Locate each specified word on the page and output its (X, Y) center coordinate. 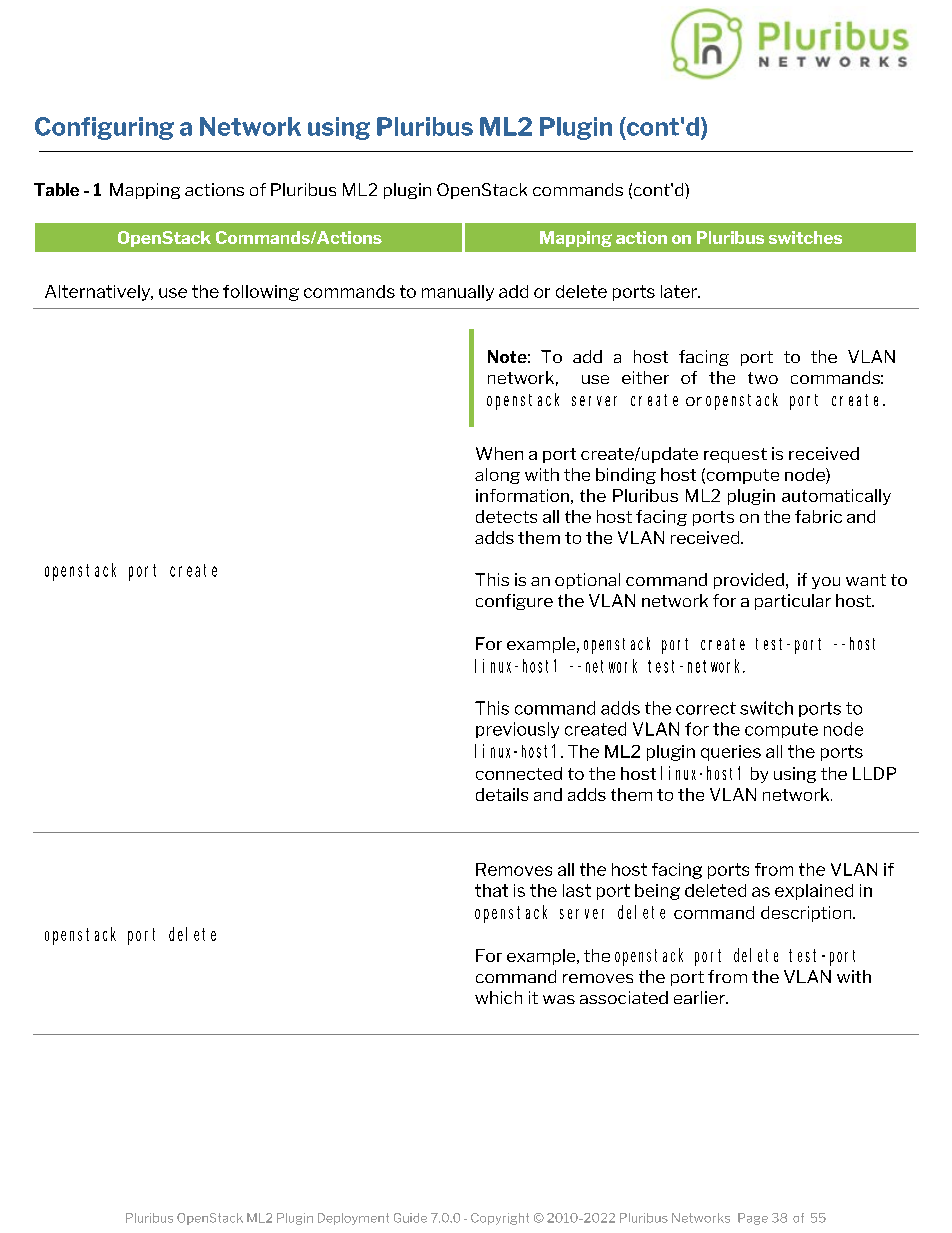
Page (753, 1219)
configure (514, 602)
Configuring (104, 128)
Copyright (500, 1219)
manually (458, 293)
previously (517, 730)
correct (706, 708)
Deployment (353, 1219)
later (680, 291)
